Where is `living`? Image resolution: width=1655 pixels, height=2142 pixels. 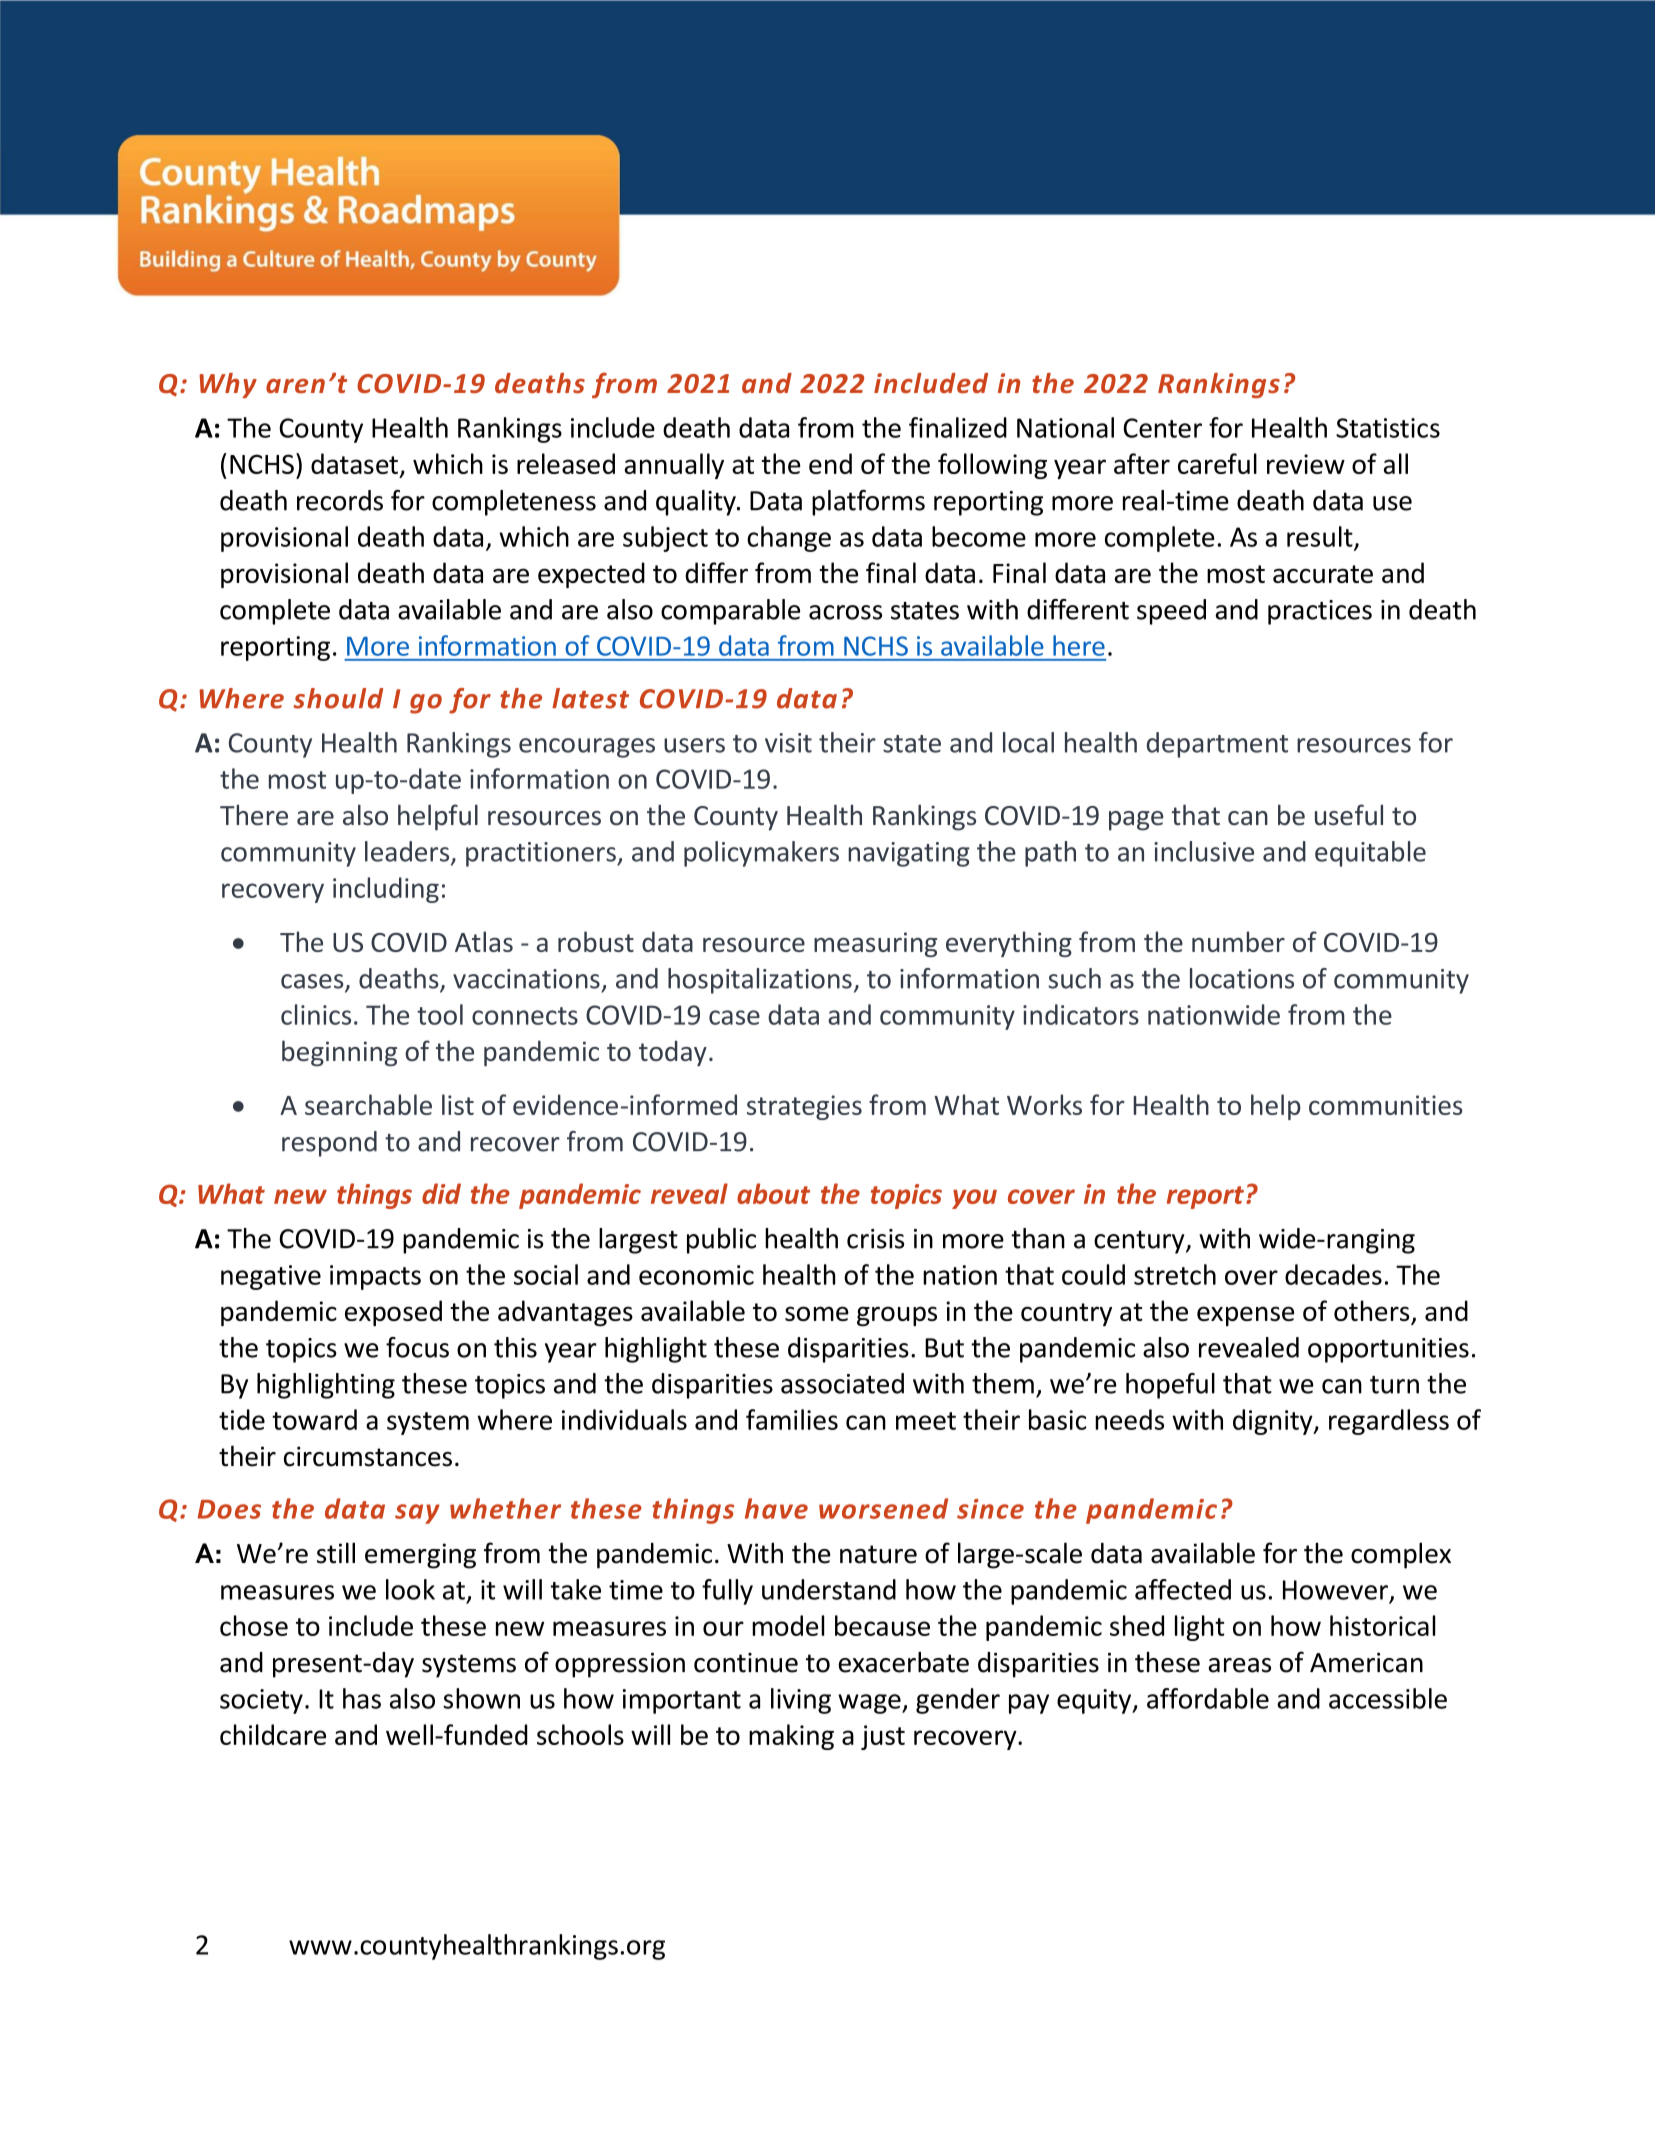 living is located at coordinates (801, 1701).
